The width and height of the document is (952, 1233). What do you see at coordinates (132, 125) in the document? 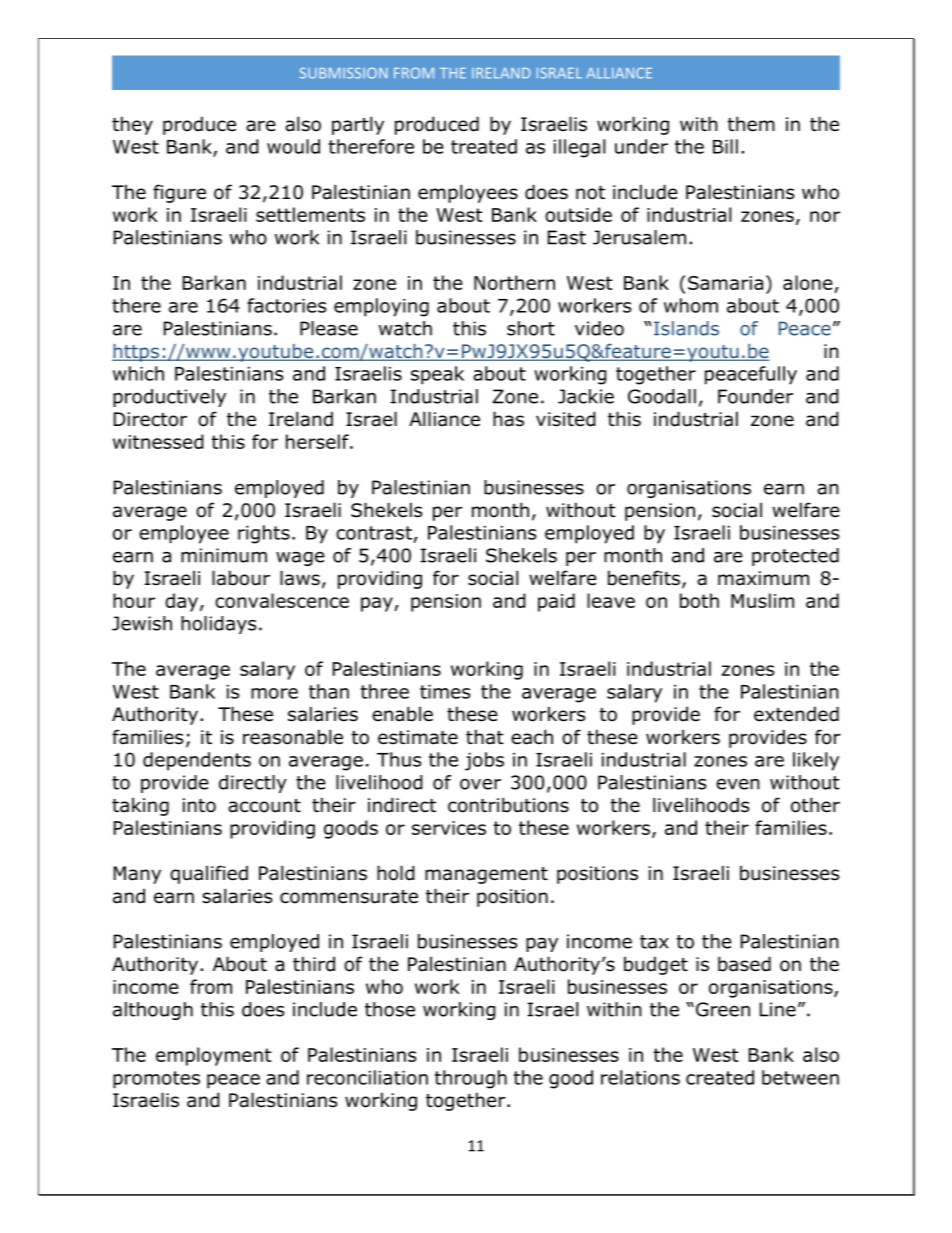
I see `they` at bounding box center [132, 125].
